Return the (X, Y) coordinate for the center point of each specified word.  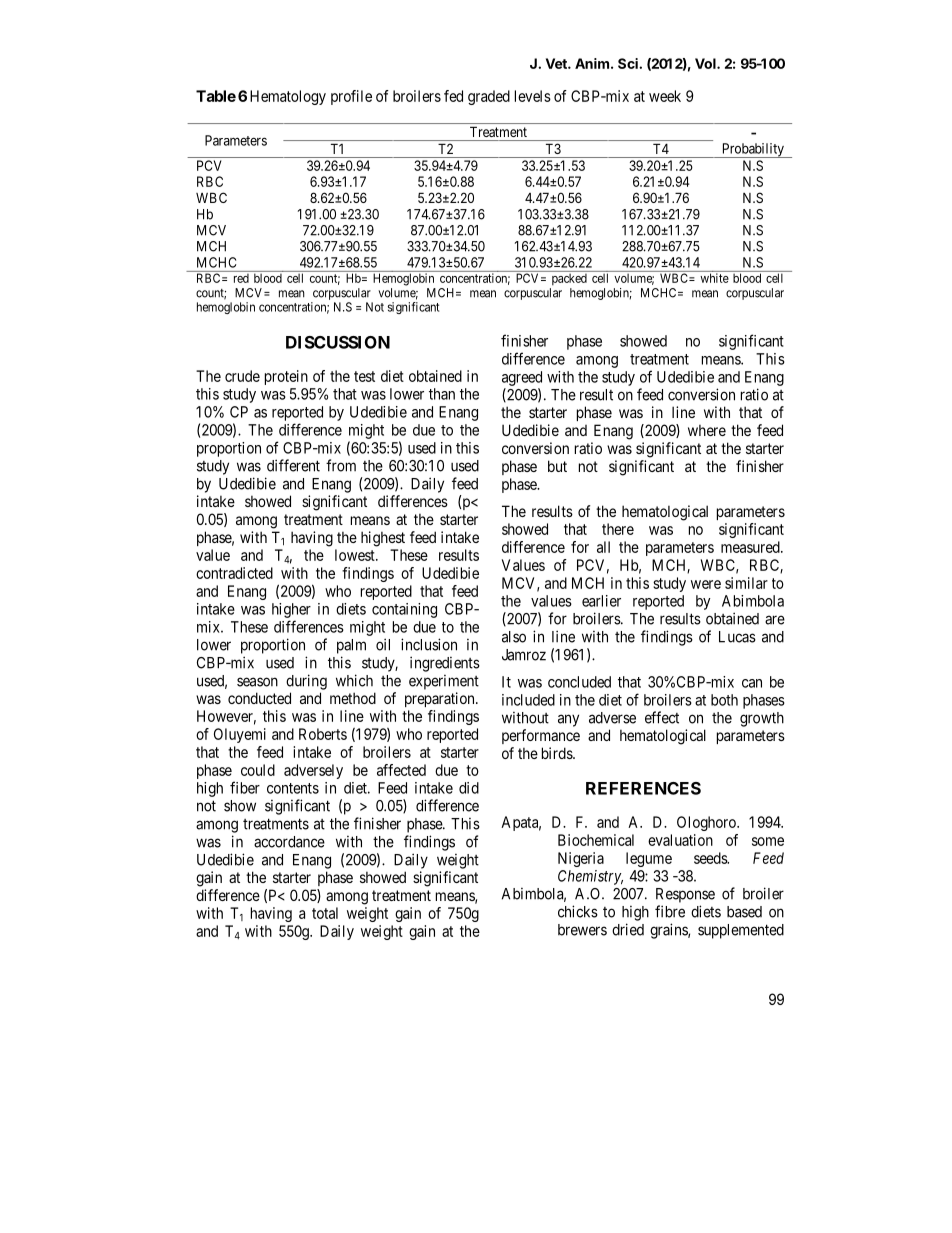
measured (751, 547)
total (325, 913)
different (293, 465)
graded (489, 97)
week (665, 96)
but (557, 466)
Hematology (288, 97)
